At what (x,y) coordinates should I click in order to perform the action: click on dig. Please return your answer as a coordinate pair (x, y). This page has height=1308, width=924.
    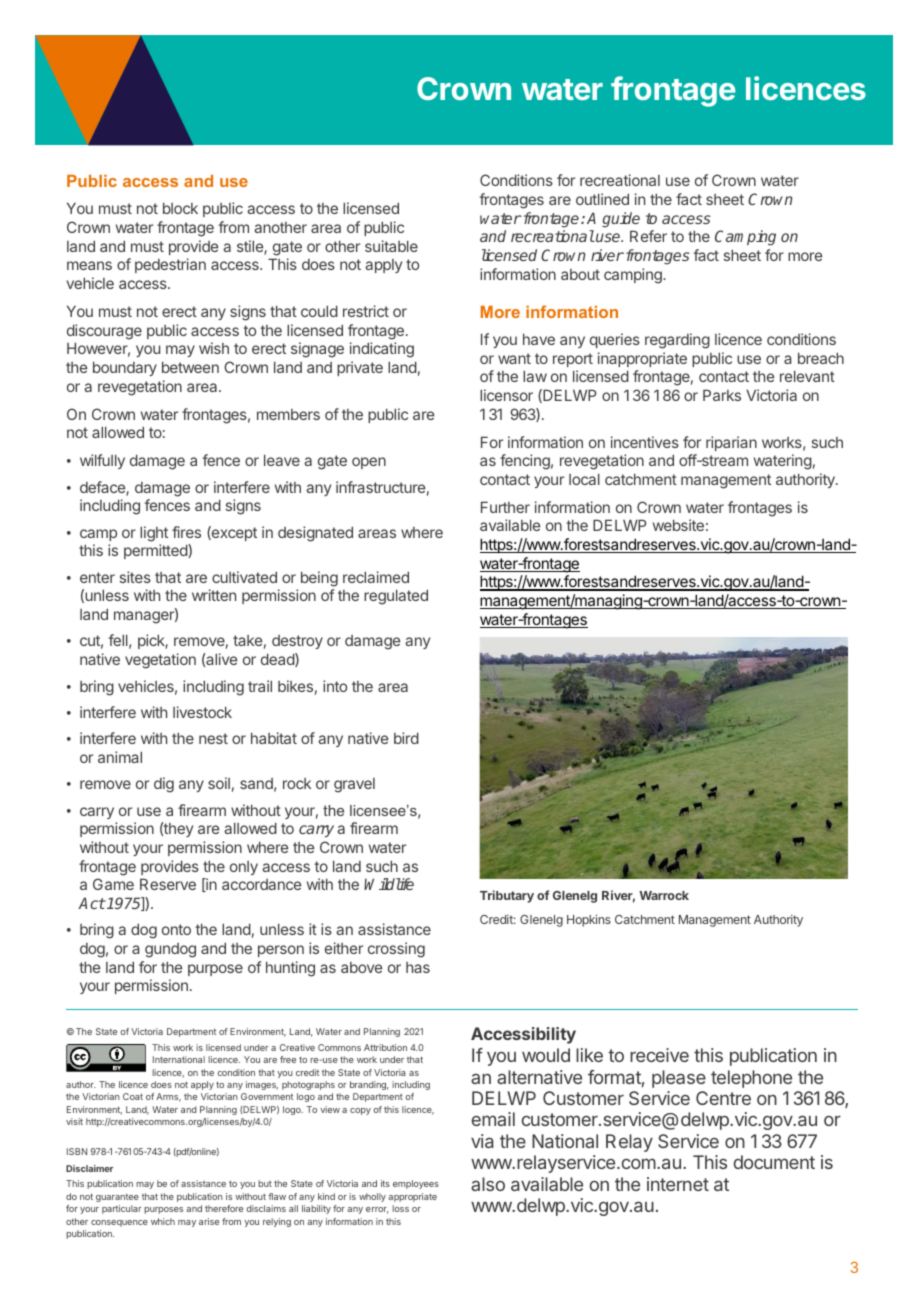
    Looking at the image, I should click on (164, 785).
